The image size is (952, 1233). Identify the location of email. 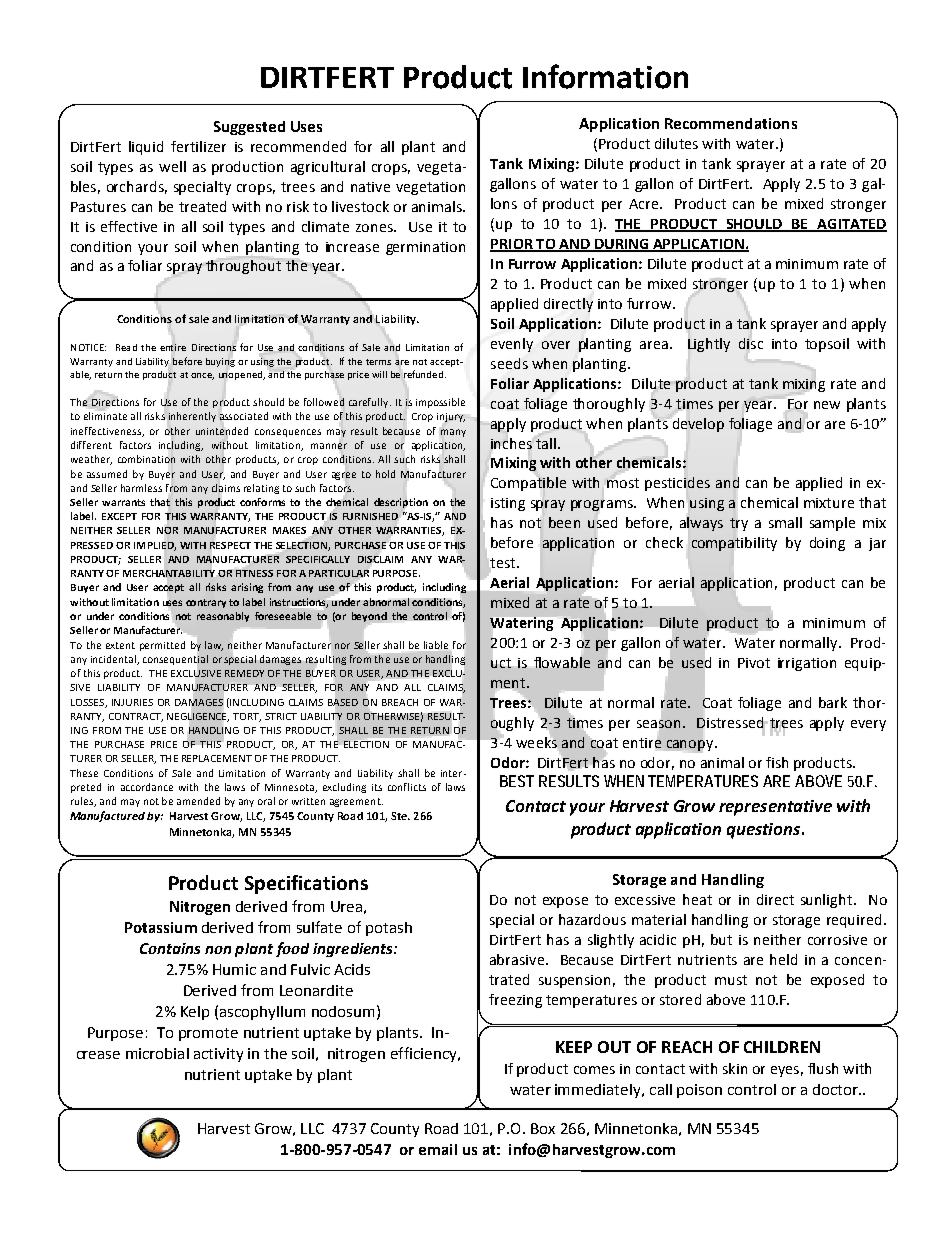
(438, 1149).
